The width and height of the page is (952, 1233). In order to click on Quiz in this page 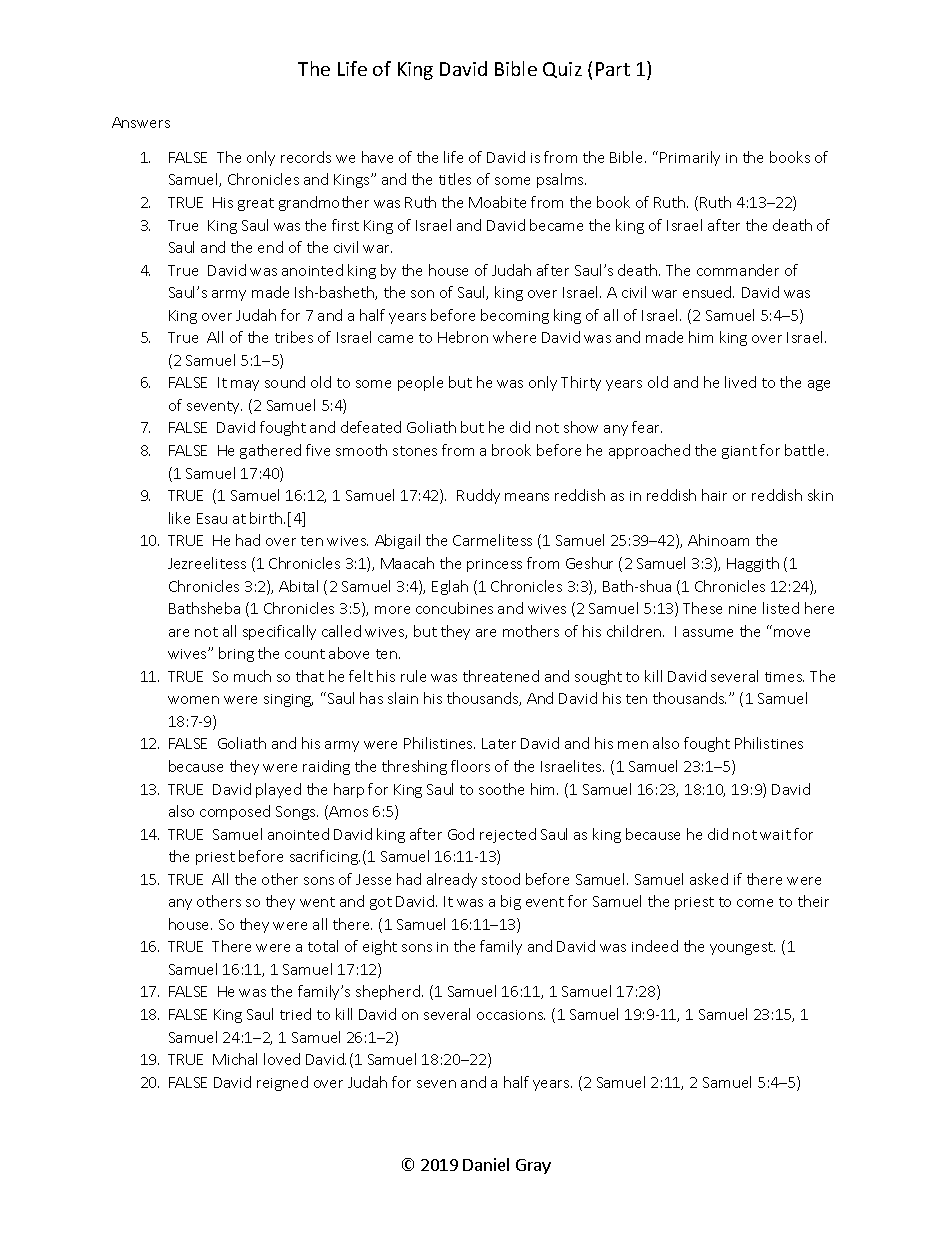, I will do `click(562, 70)`.
